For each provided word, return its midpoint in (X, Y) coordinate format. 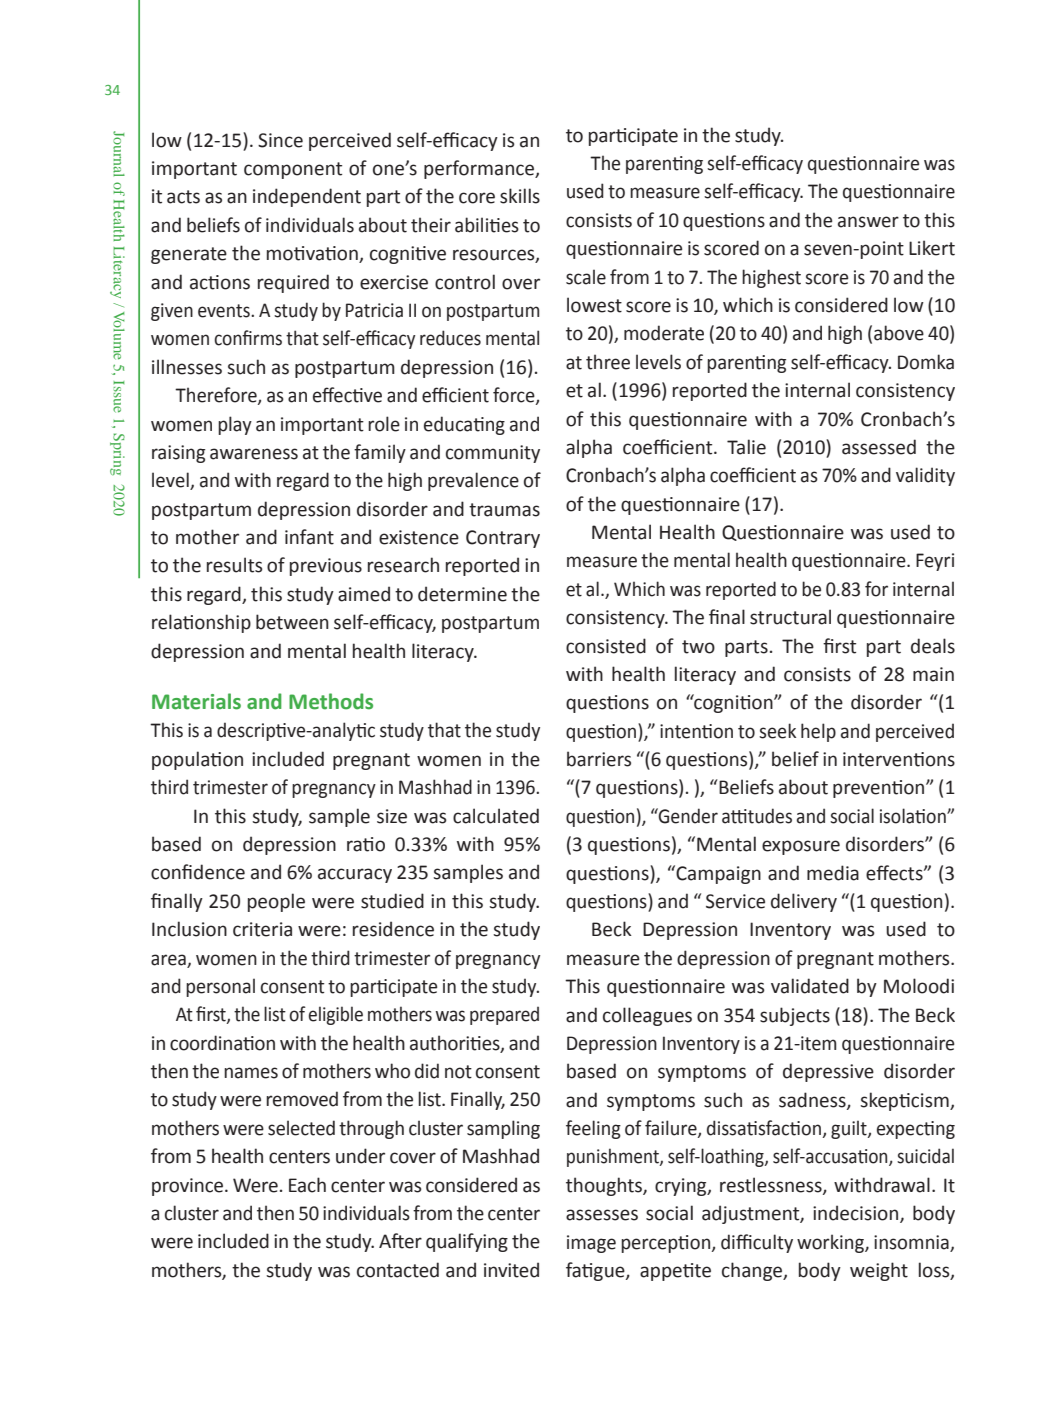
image (591, 1244)
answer (868, 222)
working (831, 1243)
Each (307, 1185)
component (293, 170)
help (818, 732)
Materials (196, 701)
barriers (599, 759)
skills (520, 196)
